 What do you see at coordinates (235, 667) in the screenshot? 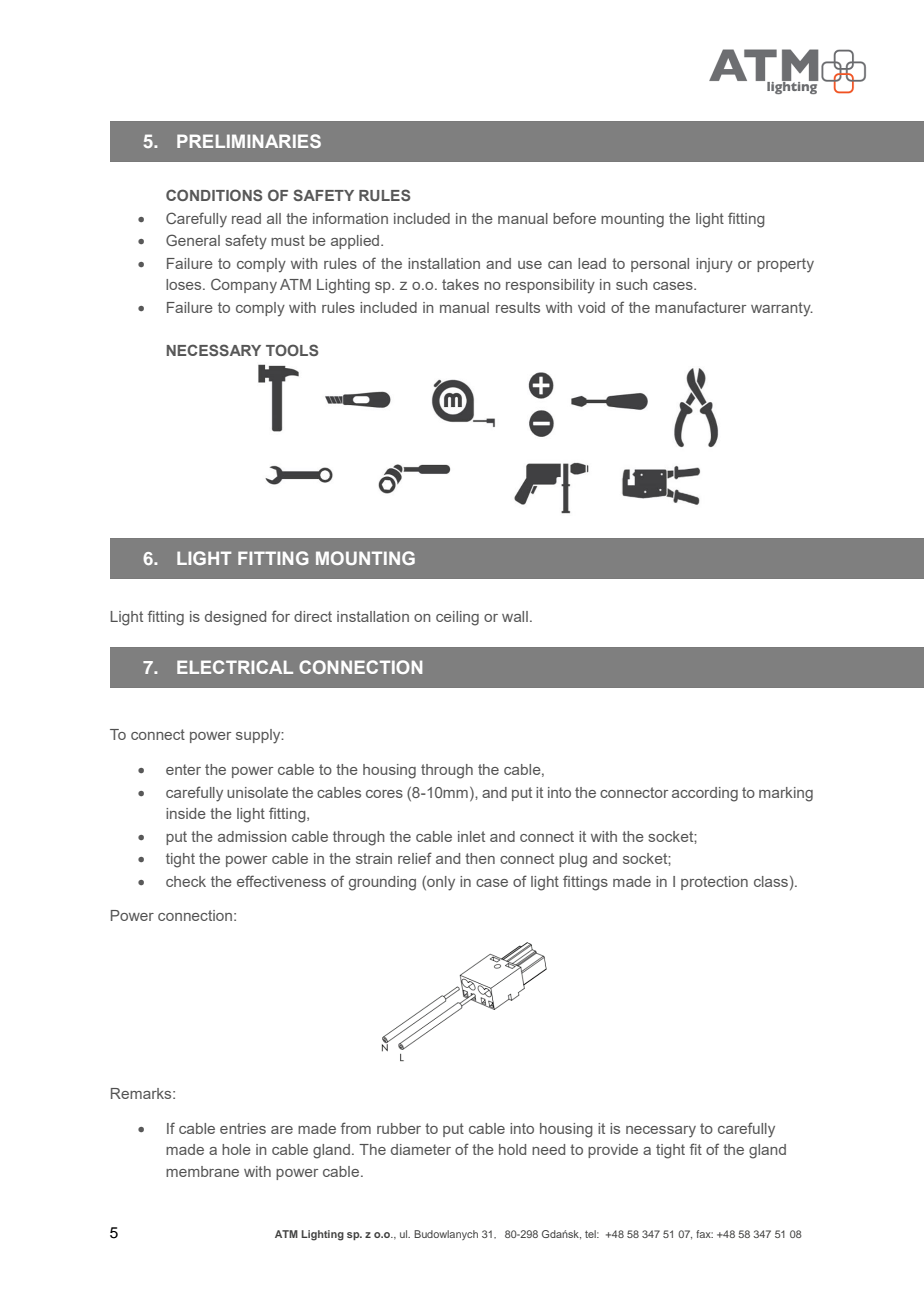
I see `ELECTRICAL` at bounding box center [235, 667].
